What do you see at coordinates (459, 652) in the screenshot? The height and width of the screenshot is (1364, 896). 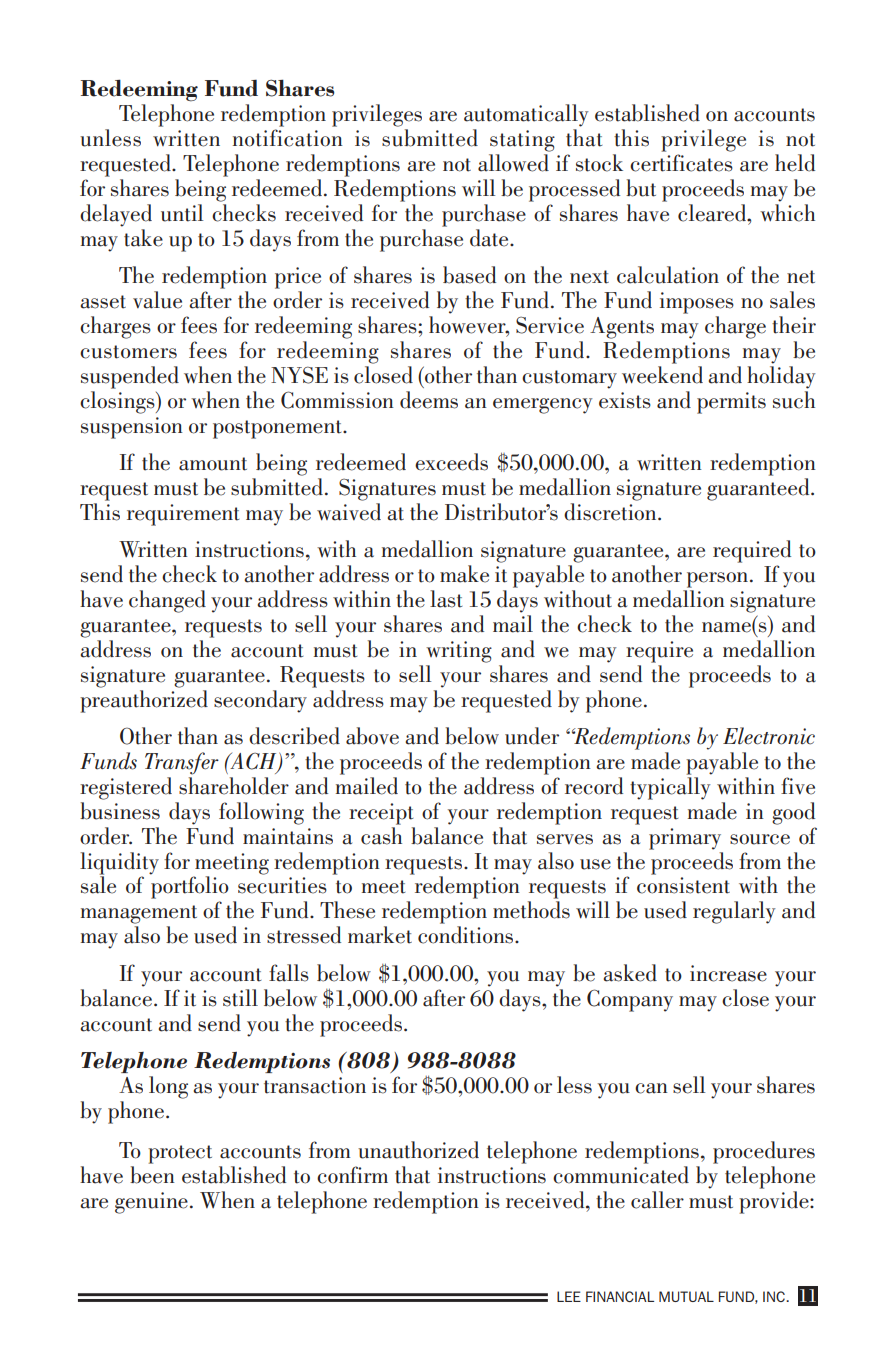 I see `writing` at bounding box center [459, 652].
